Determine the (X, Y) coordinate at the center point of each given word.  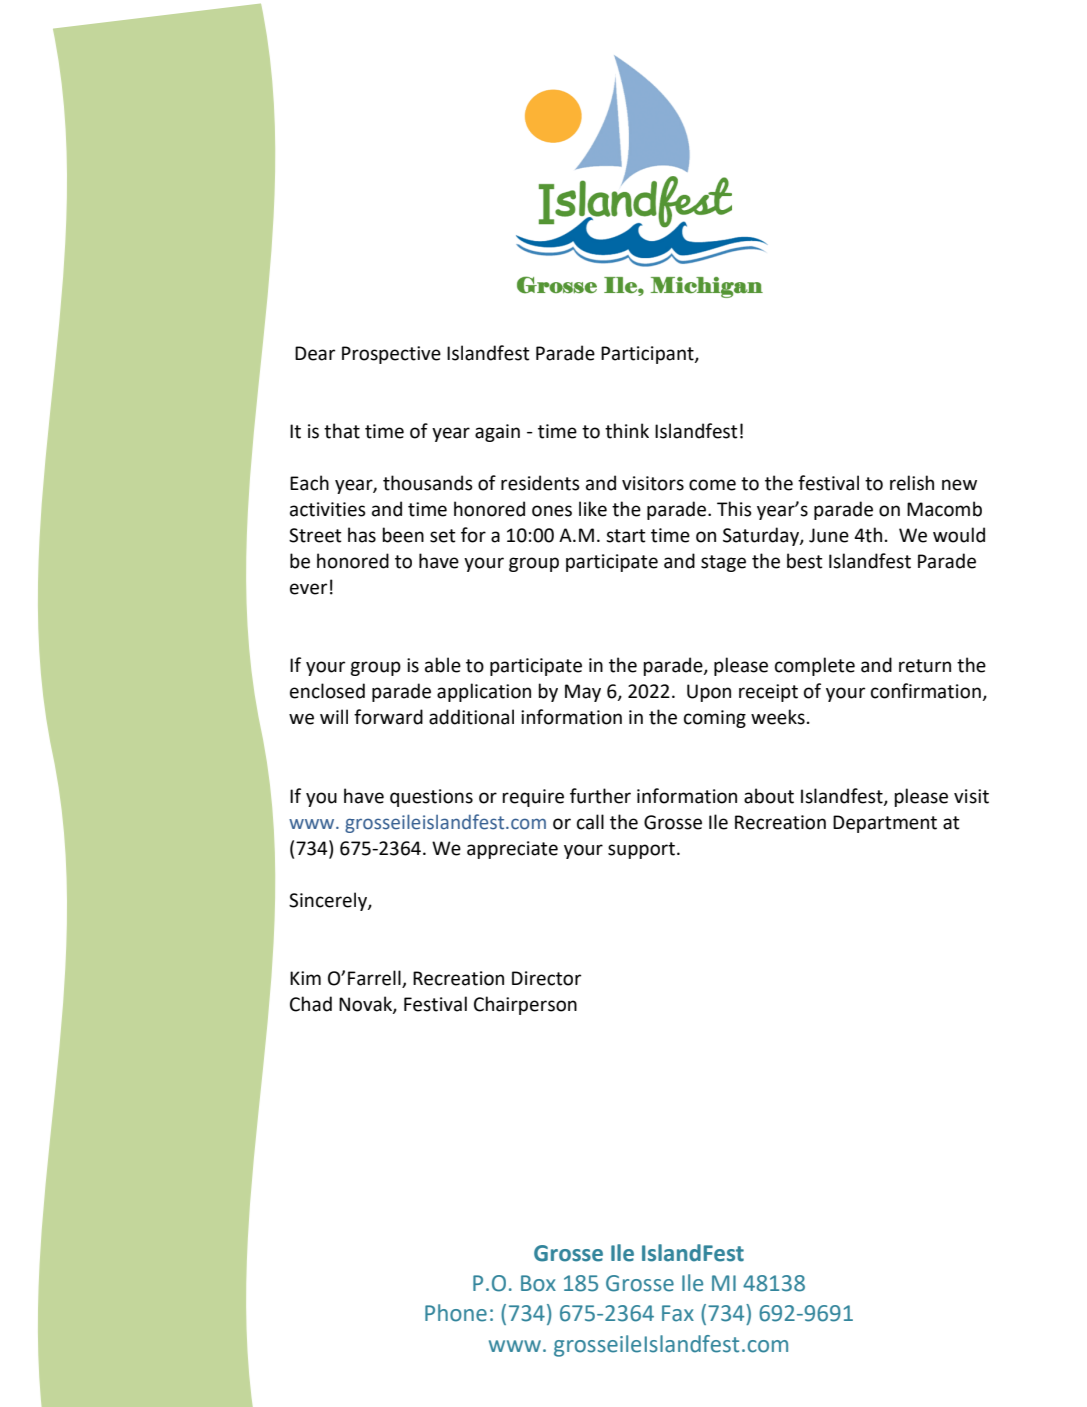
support (641, 850)
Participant (648, 355)
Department (885, 824)
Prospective (391, 355)
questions (431, 798)
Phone (456, 1313)
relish (912, 483)
